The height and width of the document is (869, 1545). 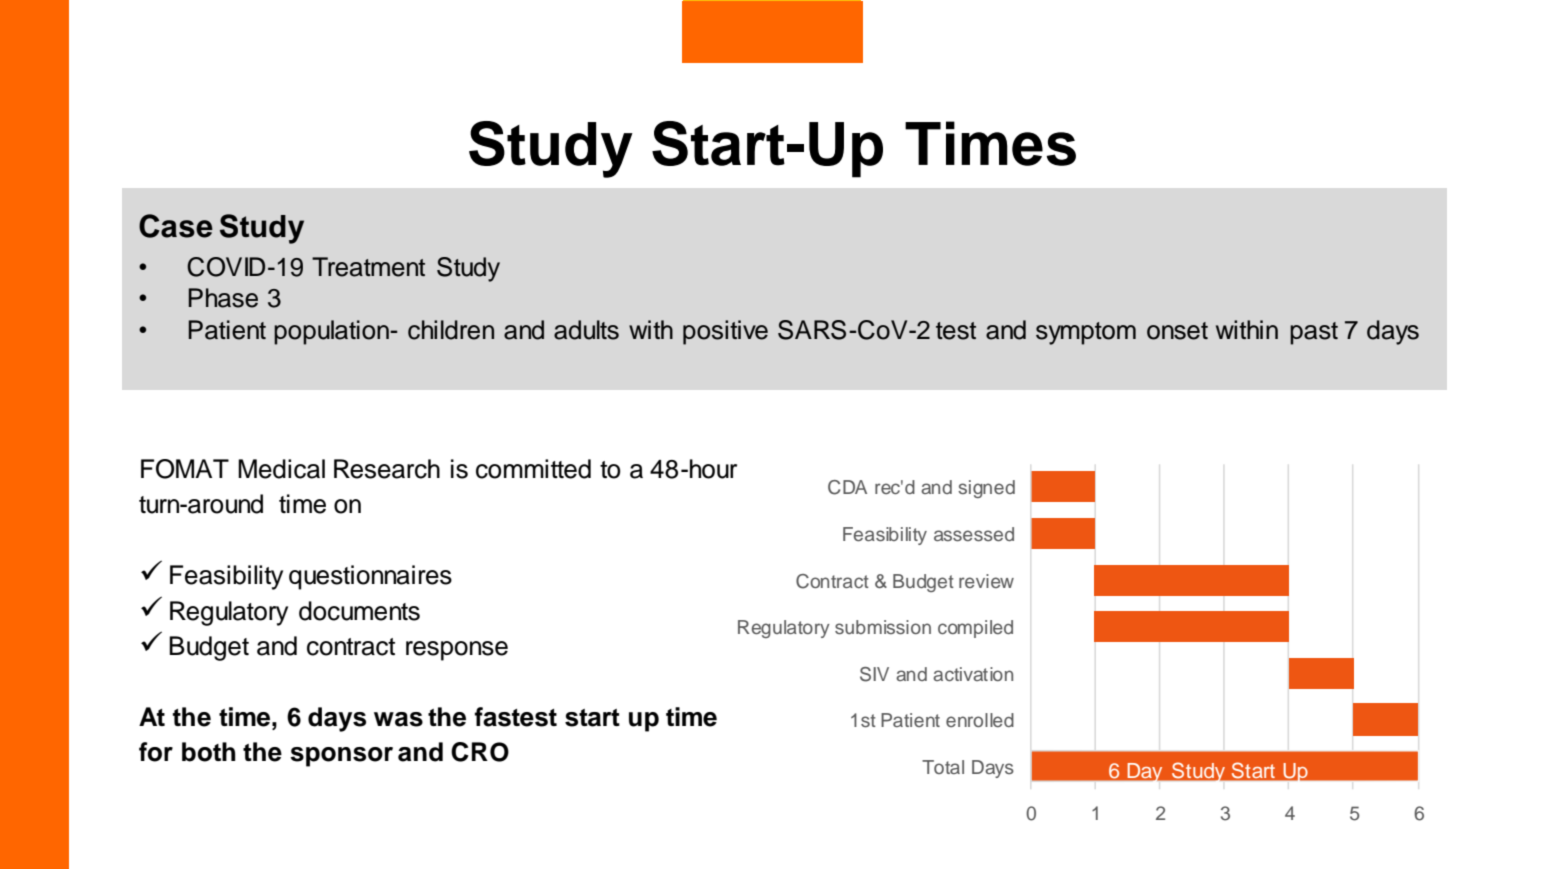 What do you see at coordinates (986, 489) in the document?
I see `signed` at bounding box center [986, 489].
